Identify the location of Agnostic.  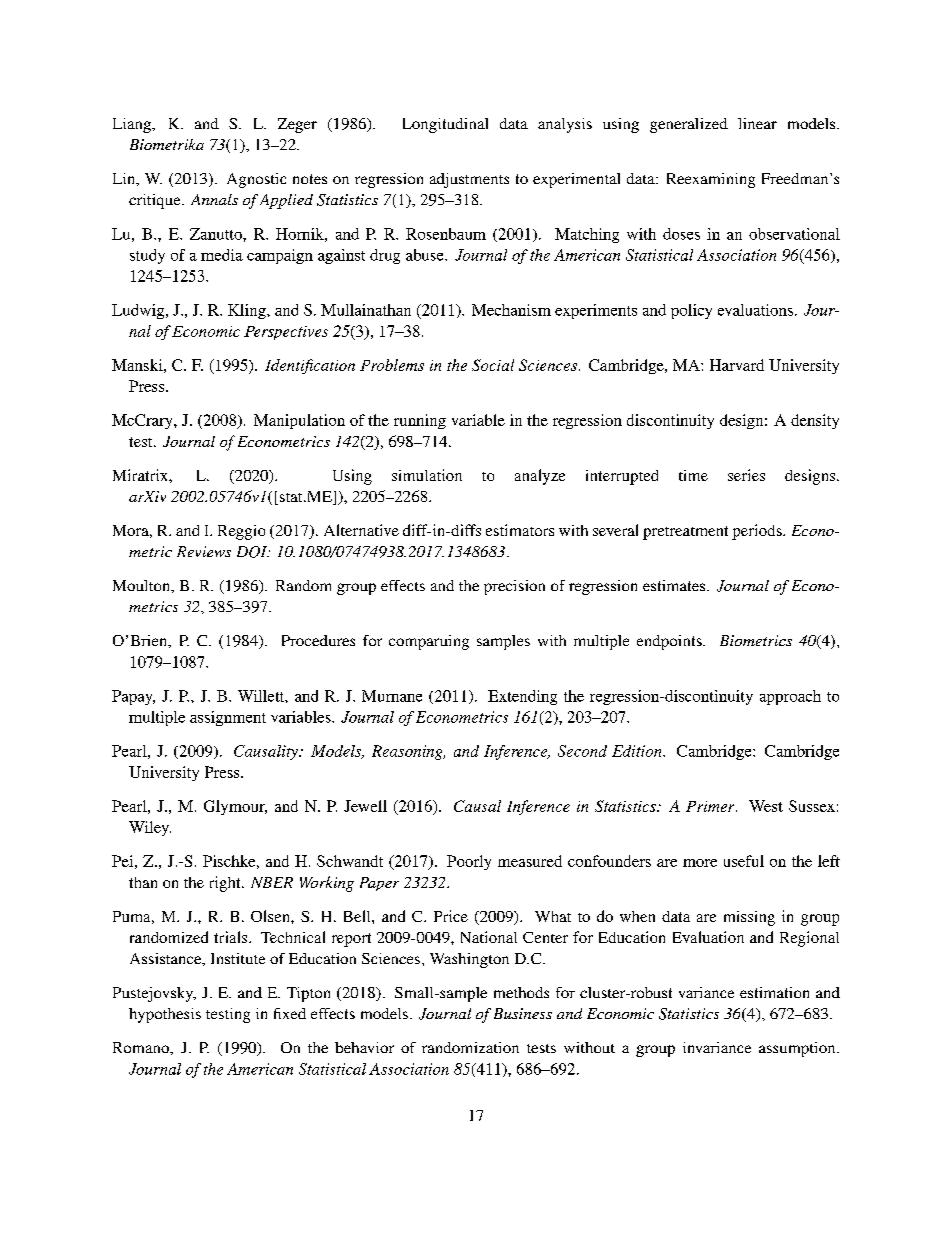
(256, 180).
